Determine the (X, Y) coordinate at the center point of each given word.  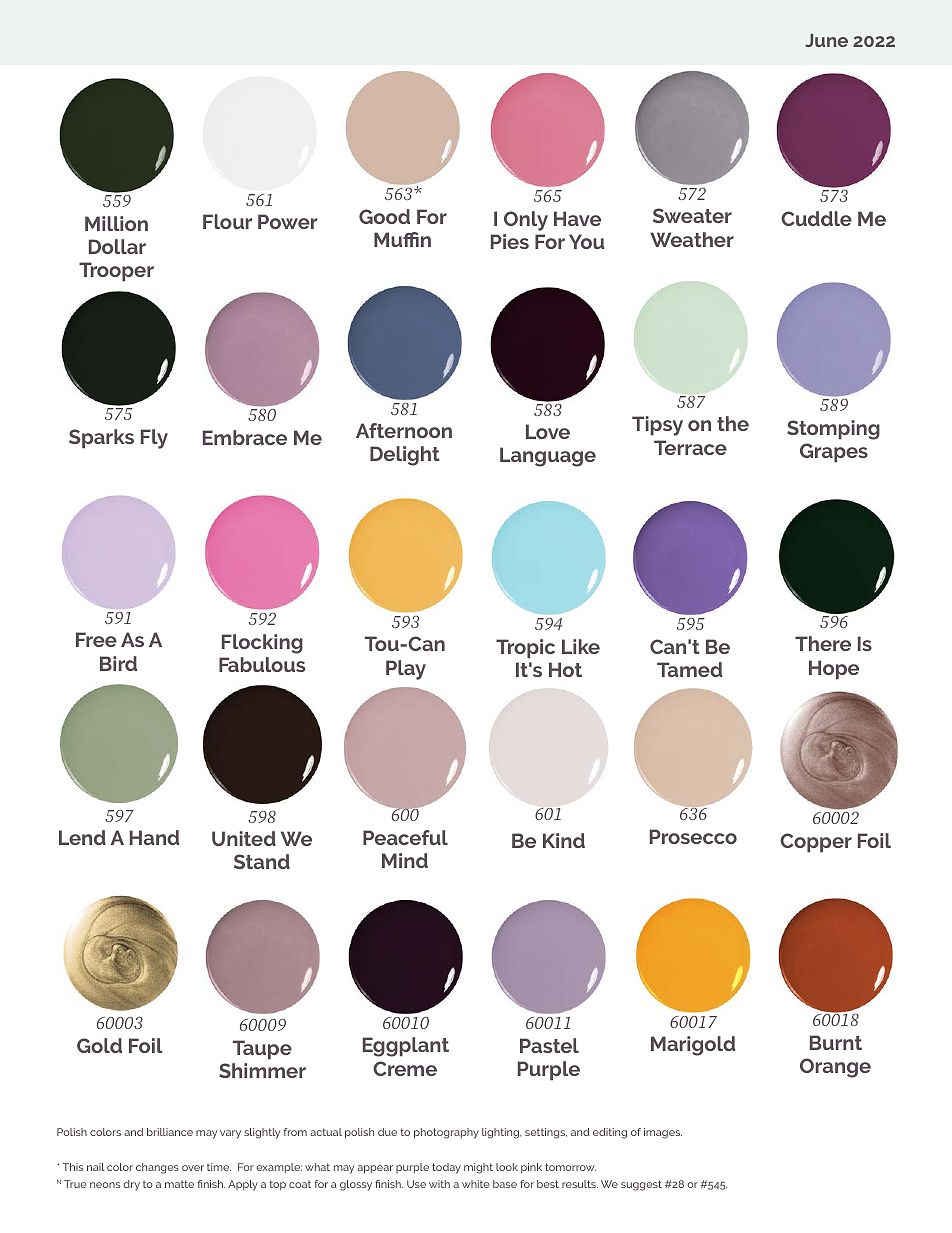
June (826, 40)
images (663, 1133)
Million (116, 223)
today (446, 1168)
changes (157, 1168)
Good (384, 216)
